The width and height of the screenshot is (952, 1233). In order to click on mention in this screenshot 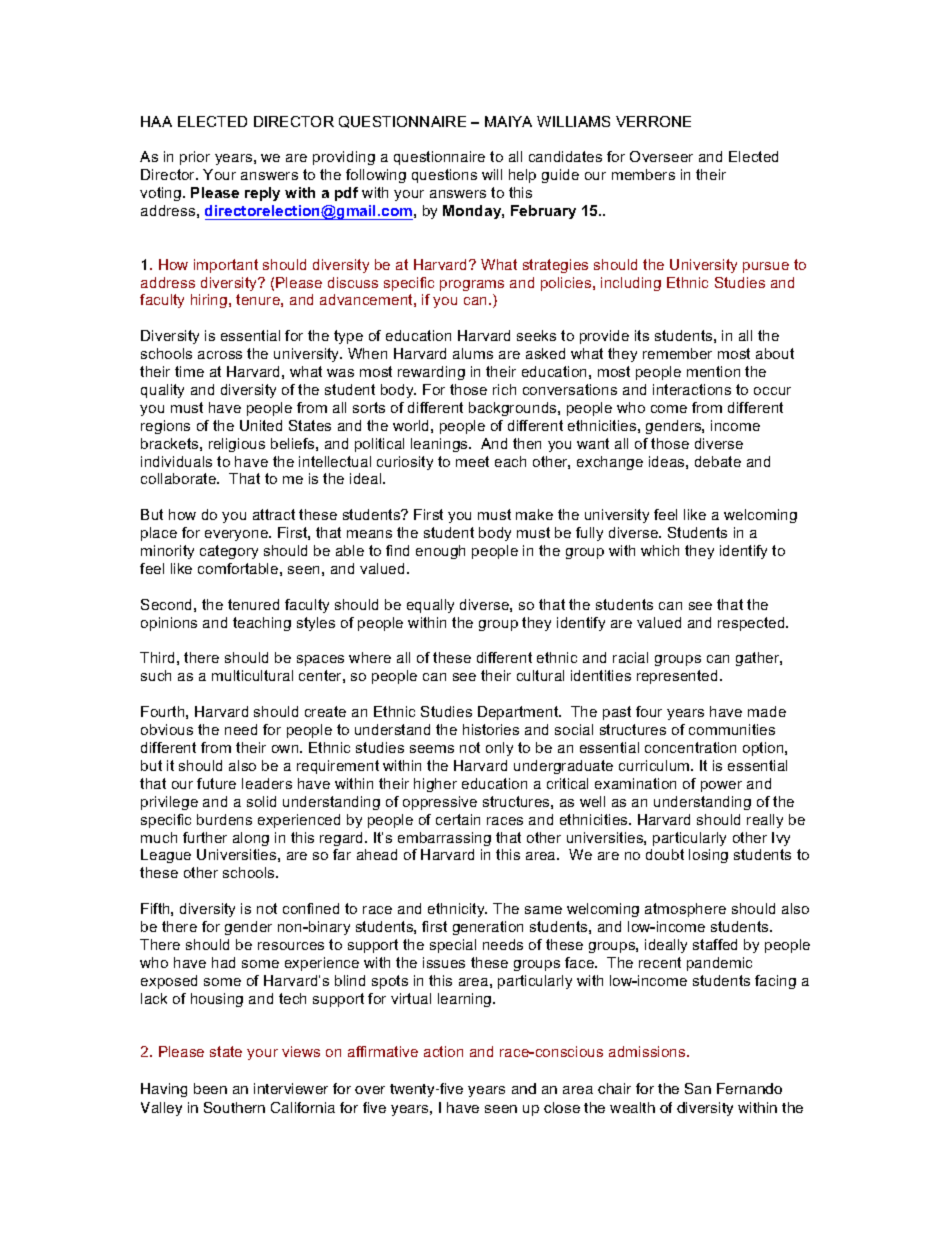, I will do `click(713, 371)`.
